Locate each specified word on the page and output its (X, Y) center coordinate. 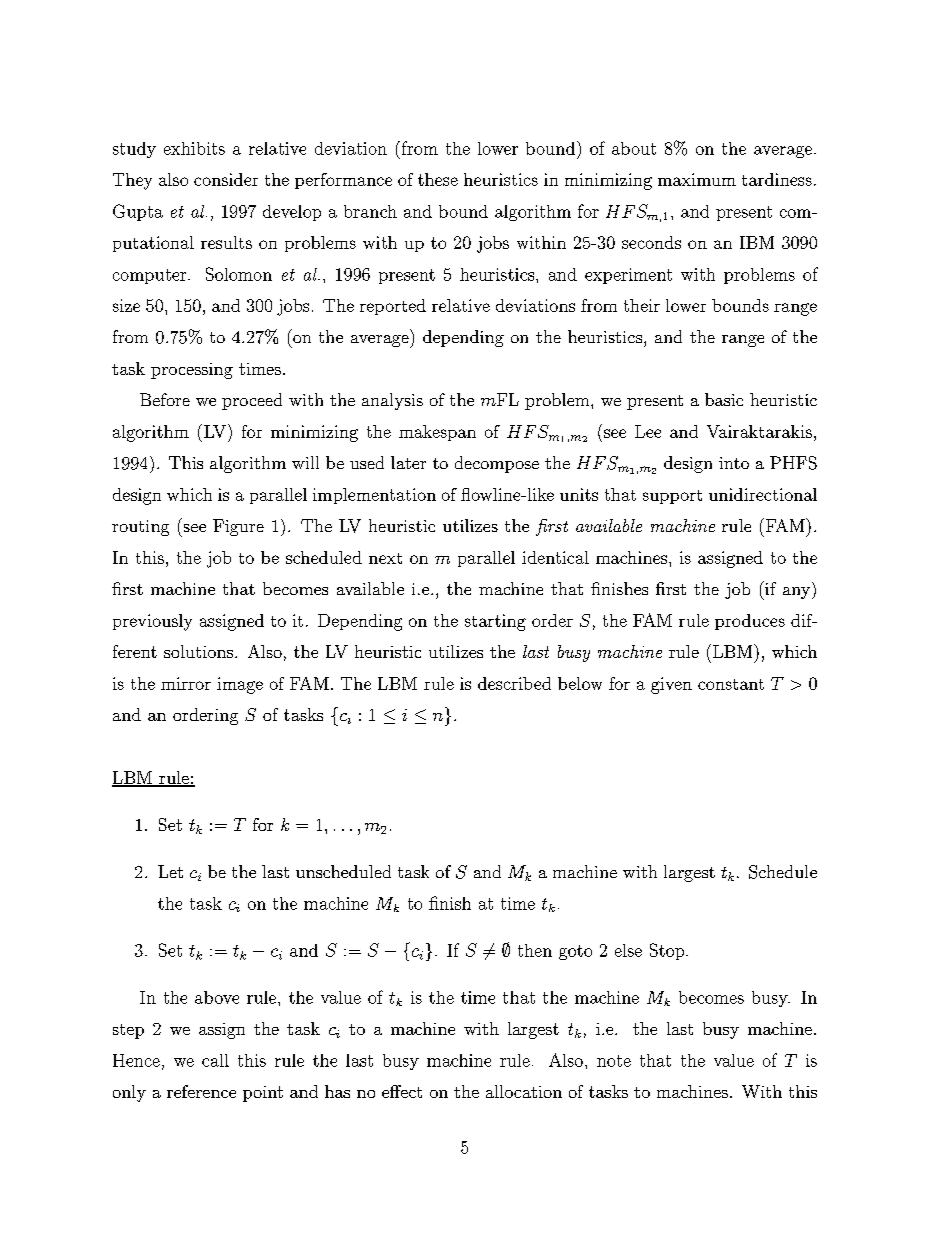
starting (495, 622)
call (215, 1060)
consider (226, 179)
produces (750, 622)
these (438, 179)
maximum (697, 179)
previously (152, 622)
